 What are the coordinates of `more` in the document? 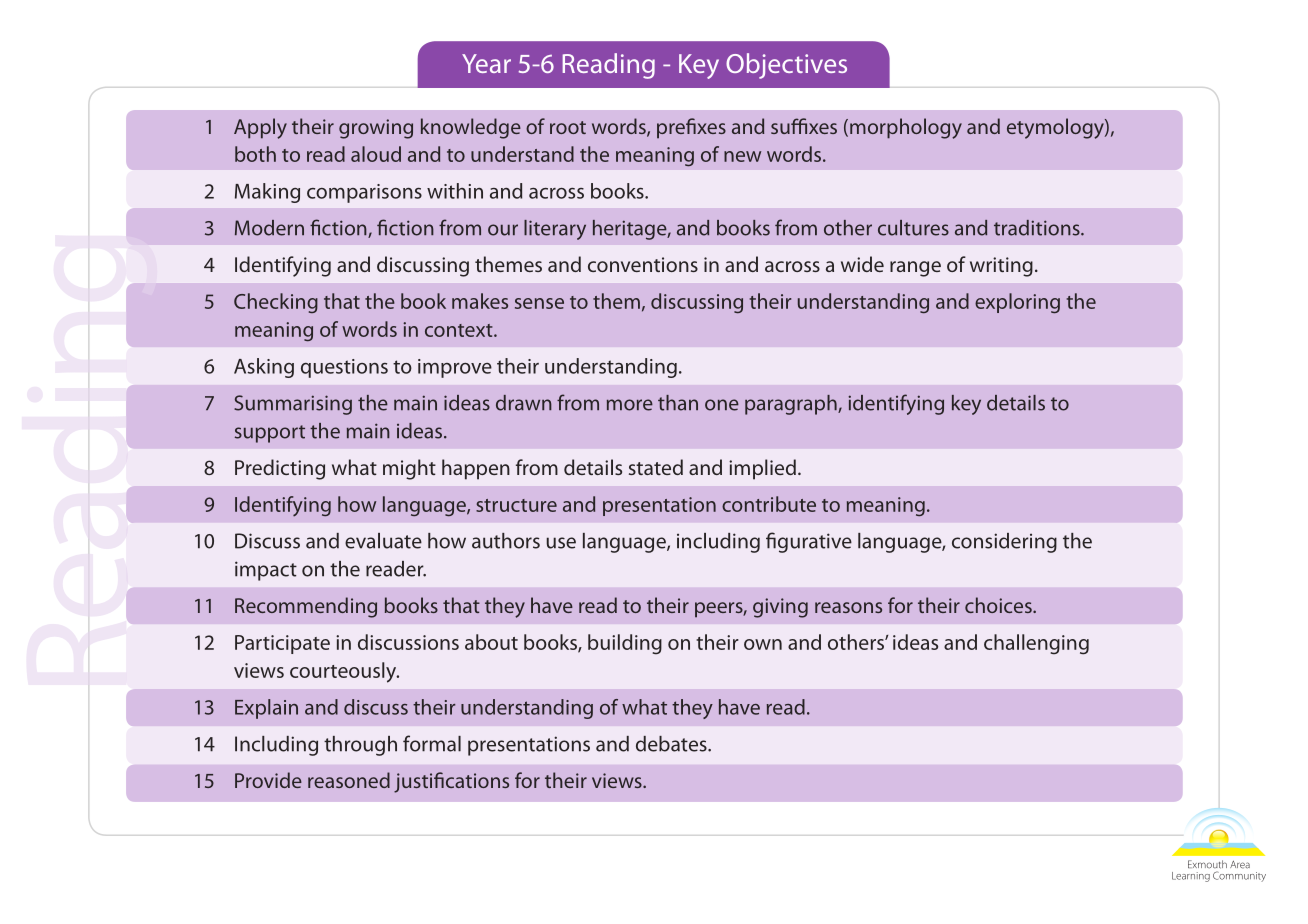 It's located at (630, 405).
